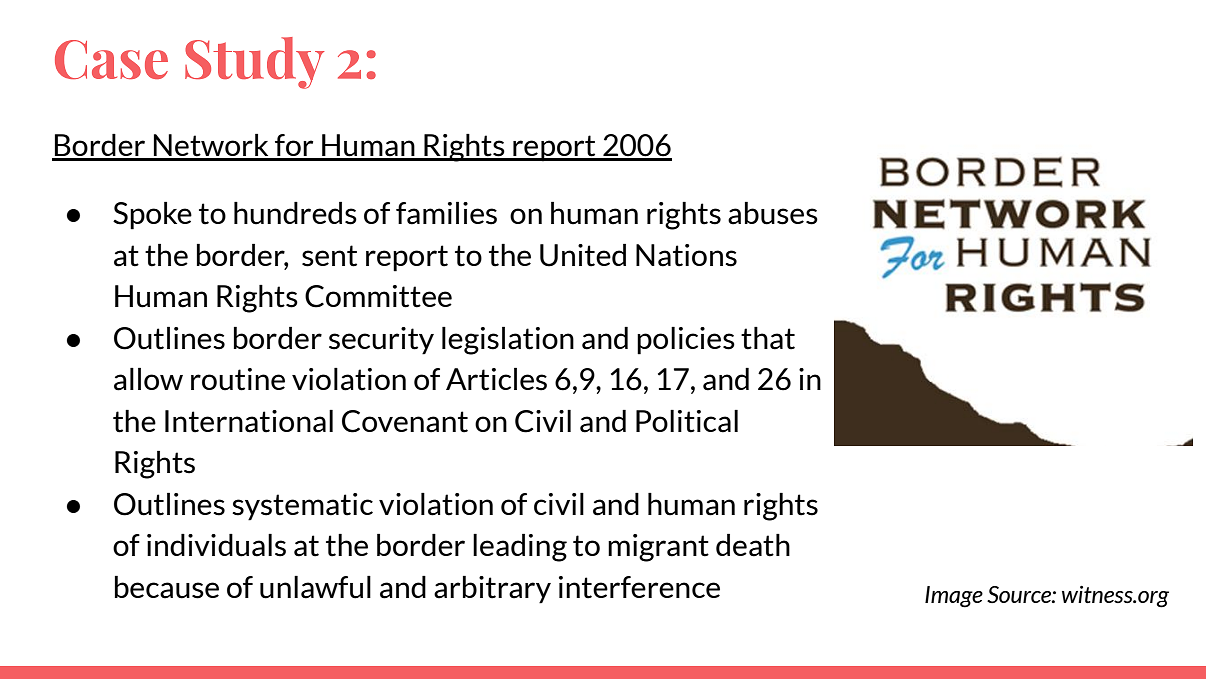 This page has width=1206, height=679. Describe the element at coordinates (446, 213) in the page. I see `families` at that location.
